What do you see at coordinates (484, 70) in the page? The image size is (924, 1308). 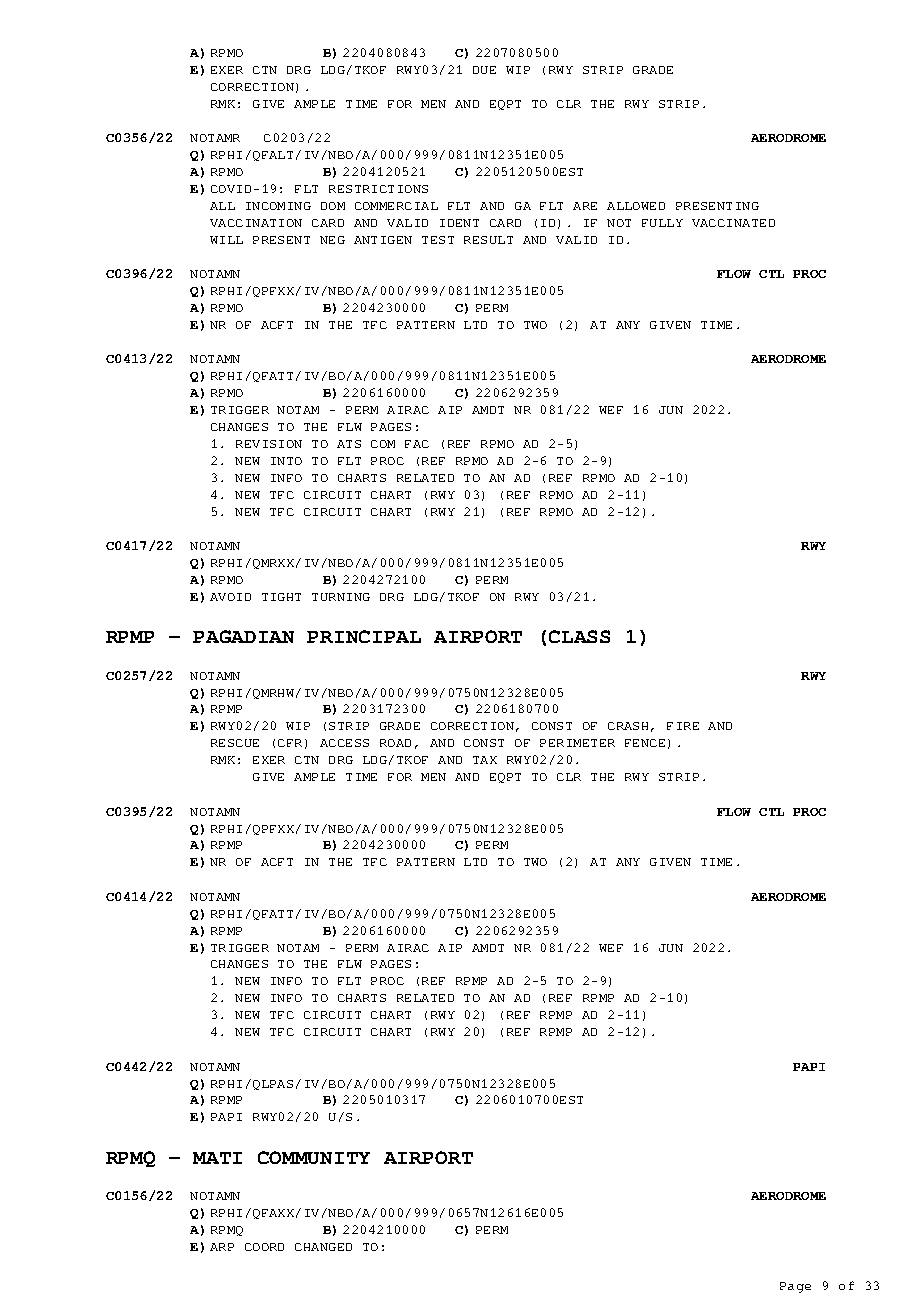 I see `DUE` at bounding box center [484, 70].
